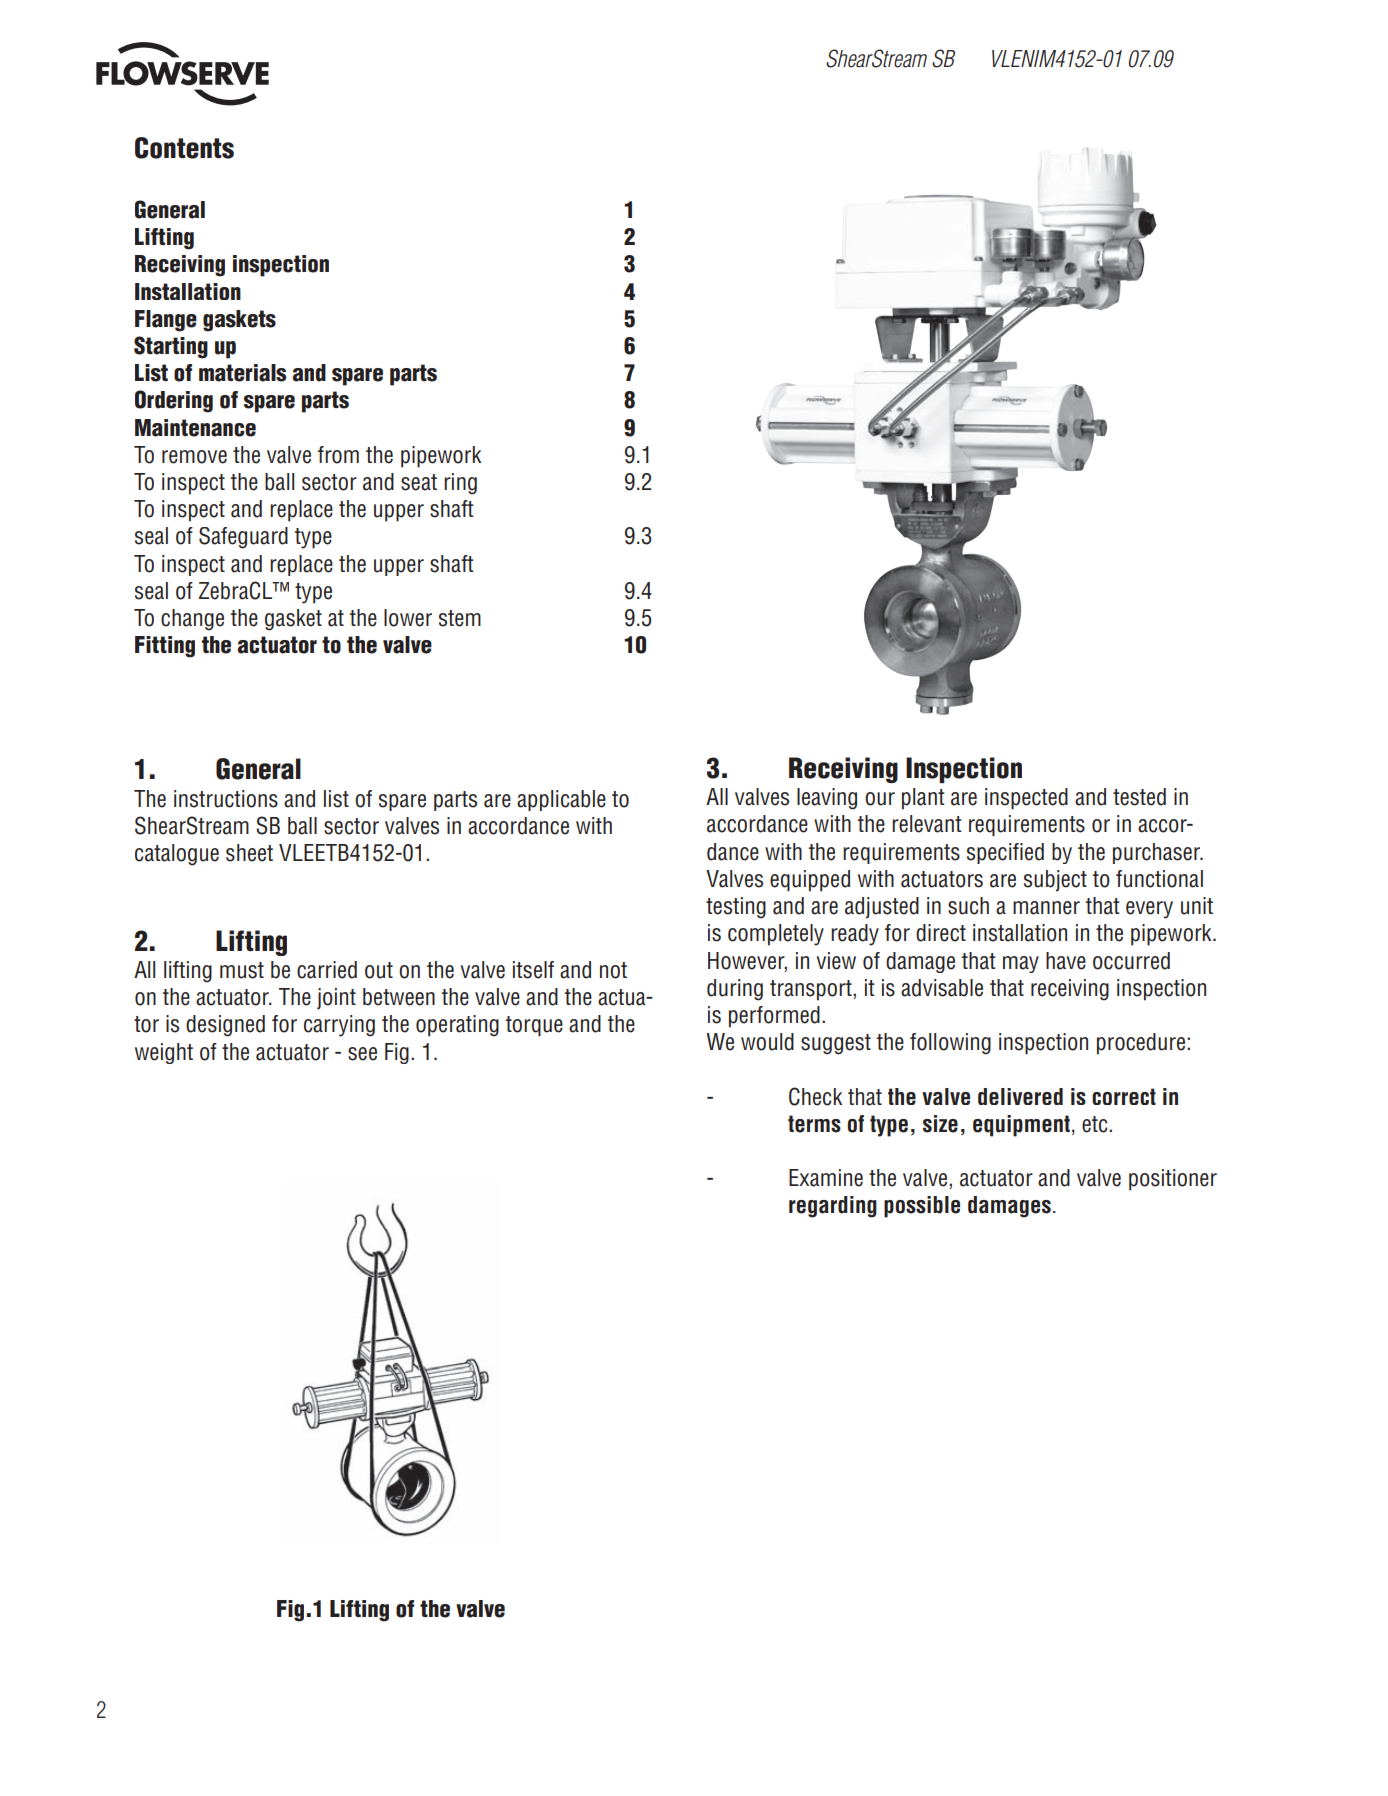  What do you see at coordinates (826, 1178) in the image?
I see `Examine` at bounding box center [826, 1178].
